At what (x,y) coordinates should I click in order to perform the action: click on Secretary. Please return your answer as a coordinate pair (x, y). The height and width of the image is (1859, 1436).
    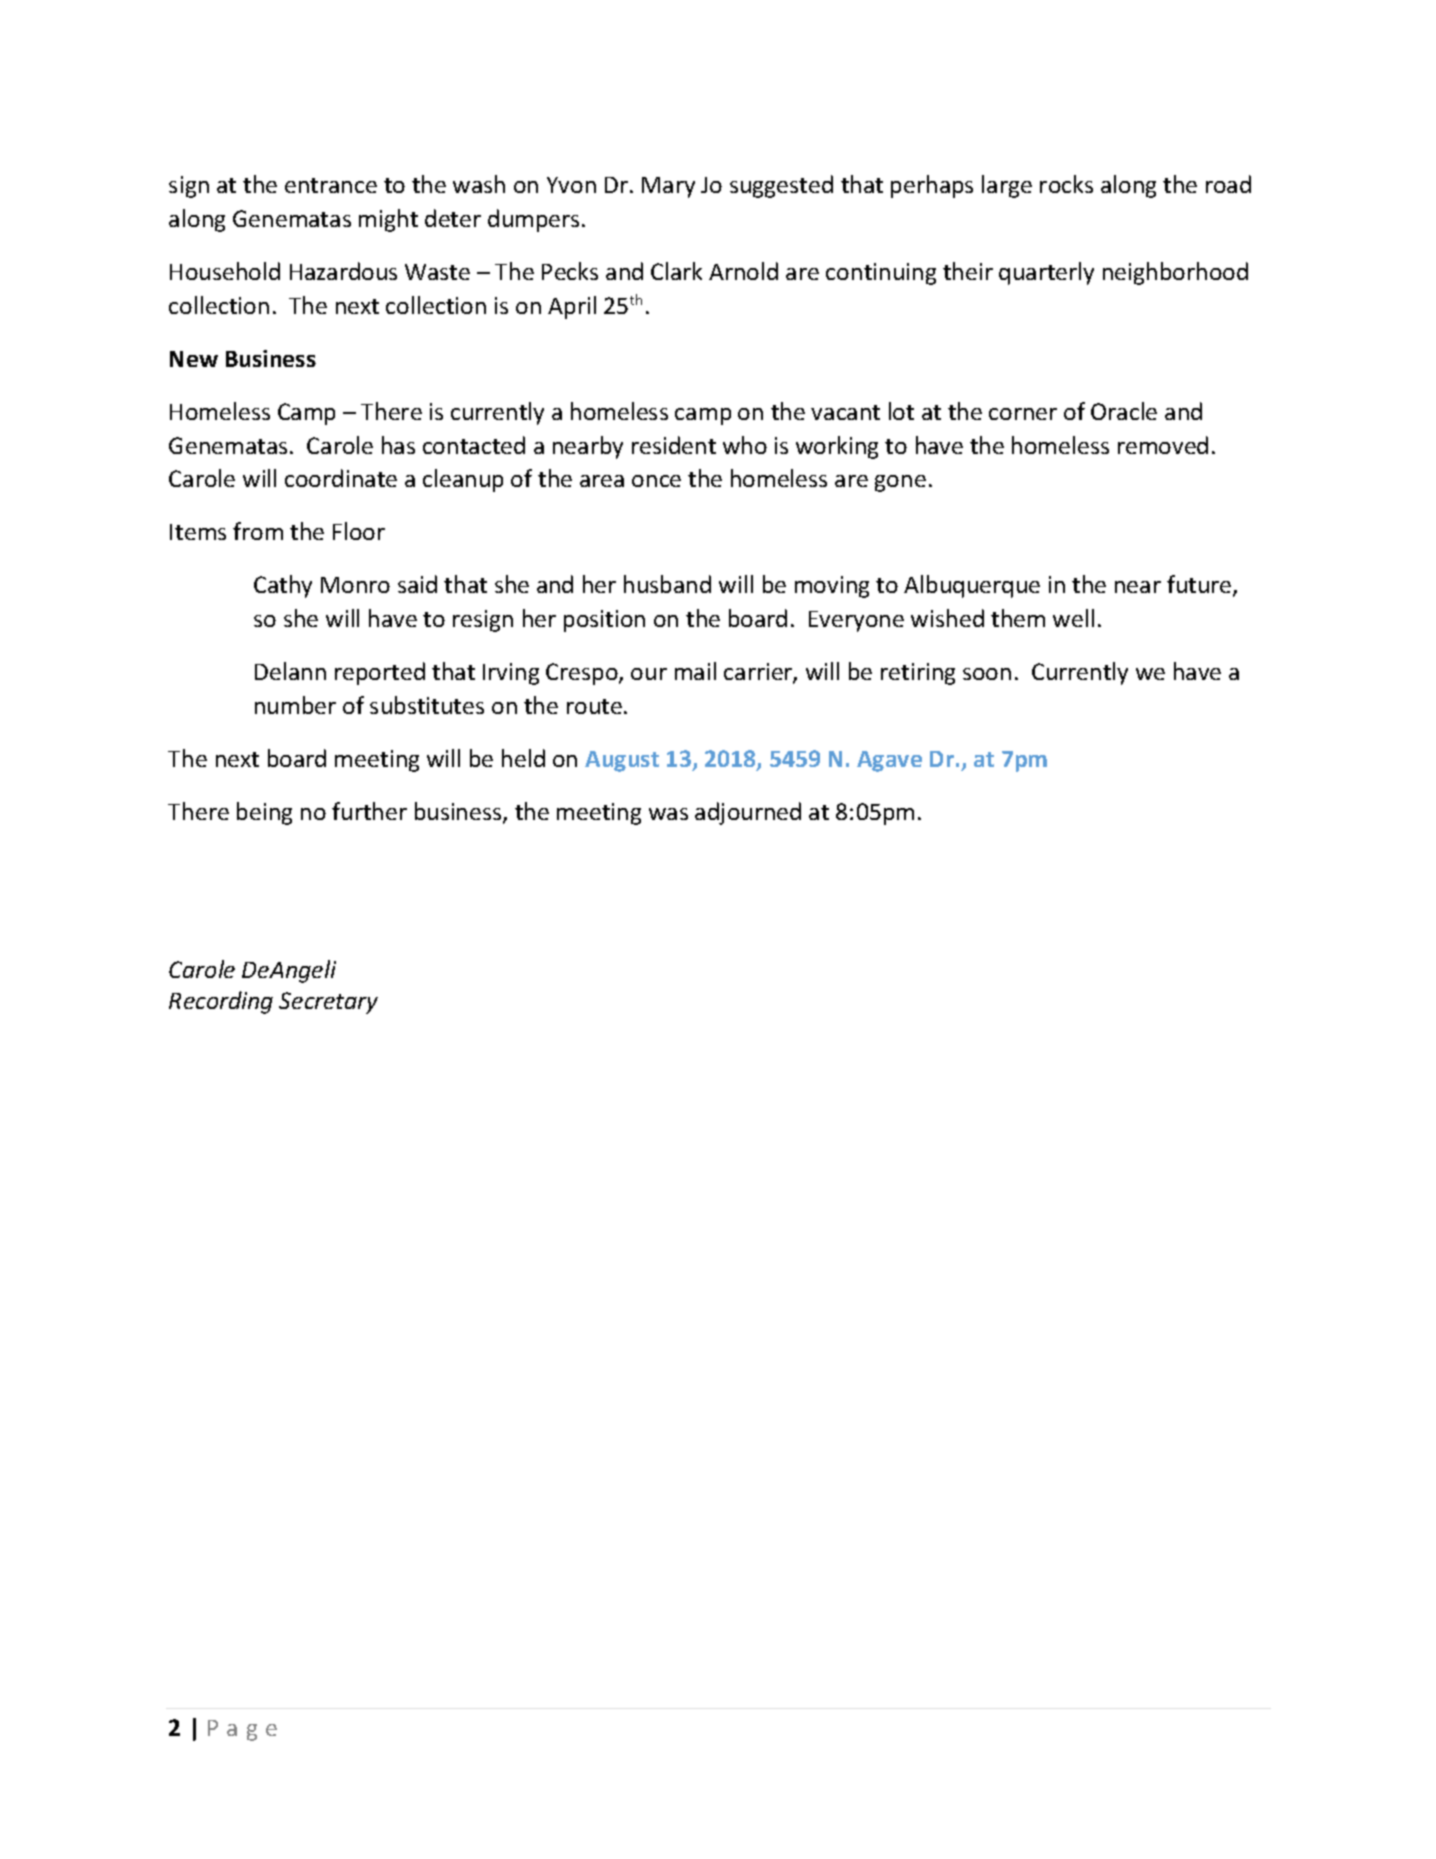
    Looking at the image, I should click on (328, 1003).
